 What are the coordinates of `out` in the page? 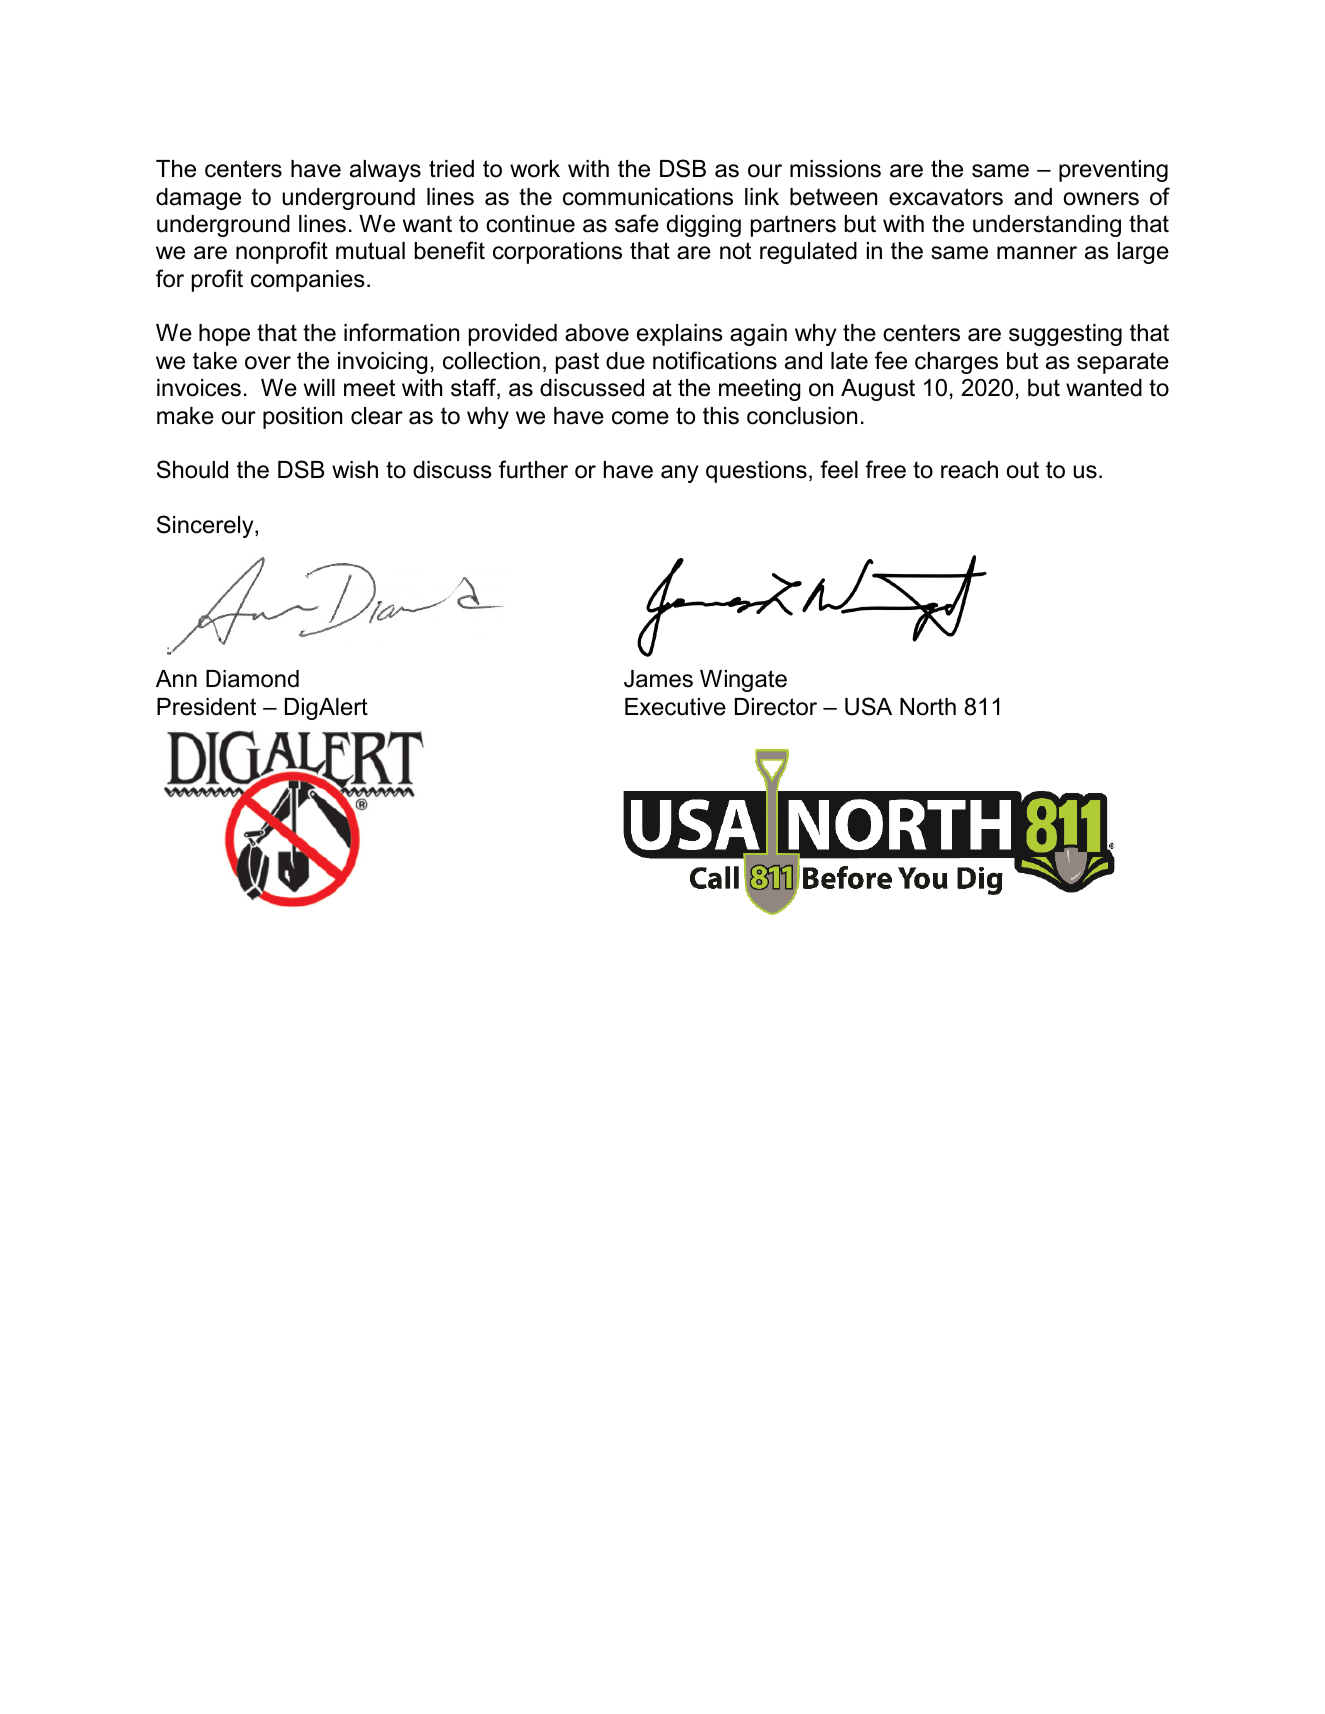 It's located at (1023, 470).
